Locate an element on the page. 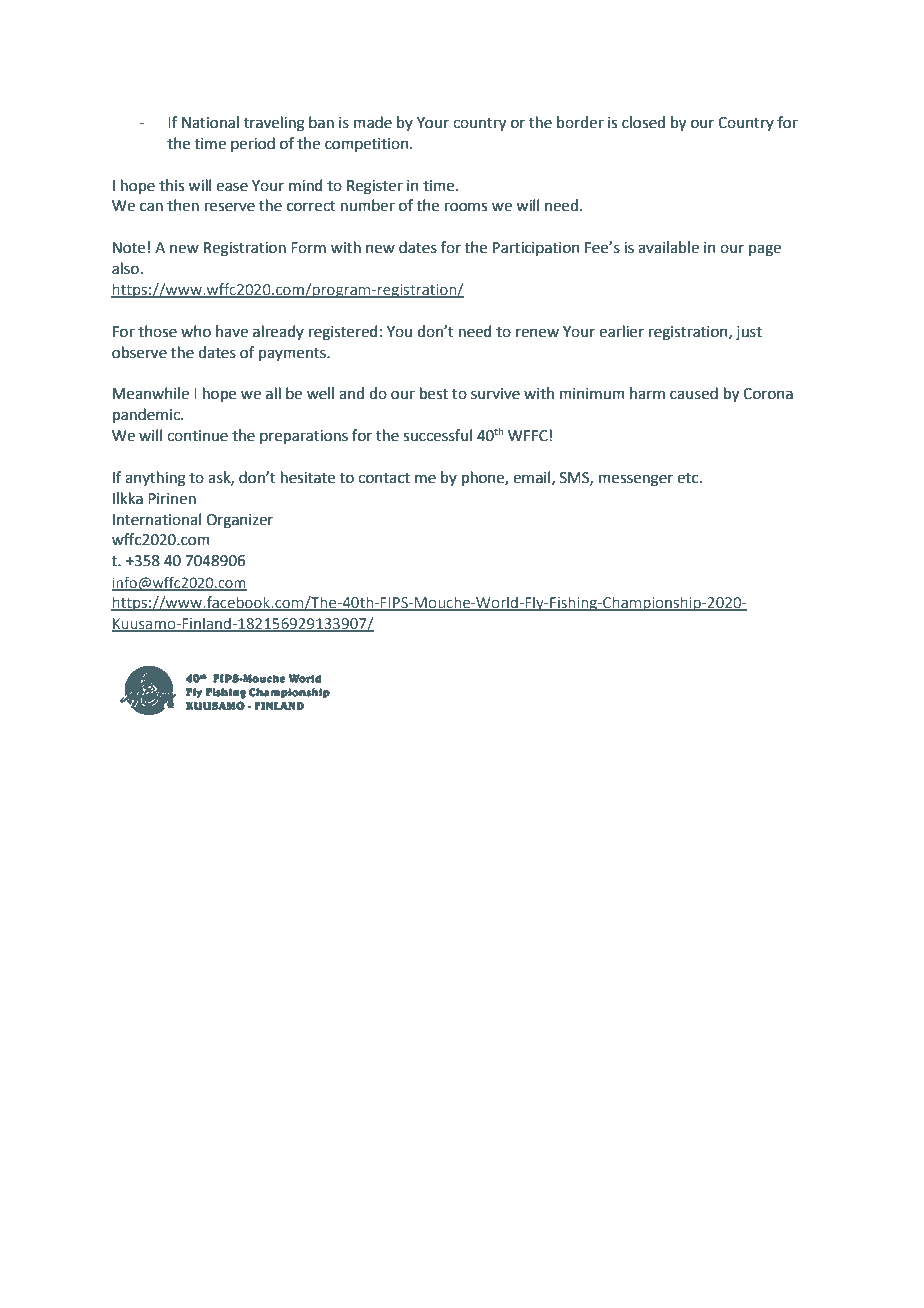  period is located at coordinates (253, 144).
